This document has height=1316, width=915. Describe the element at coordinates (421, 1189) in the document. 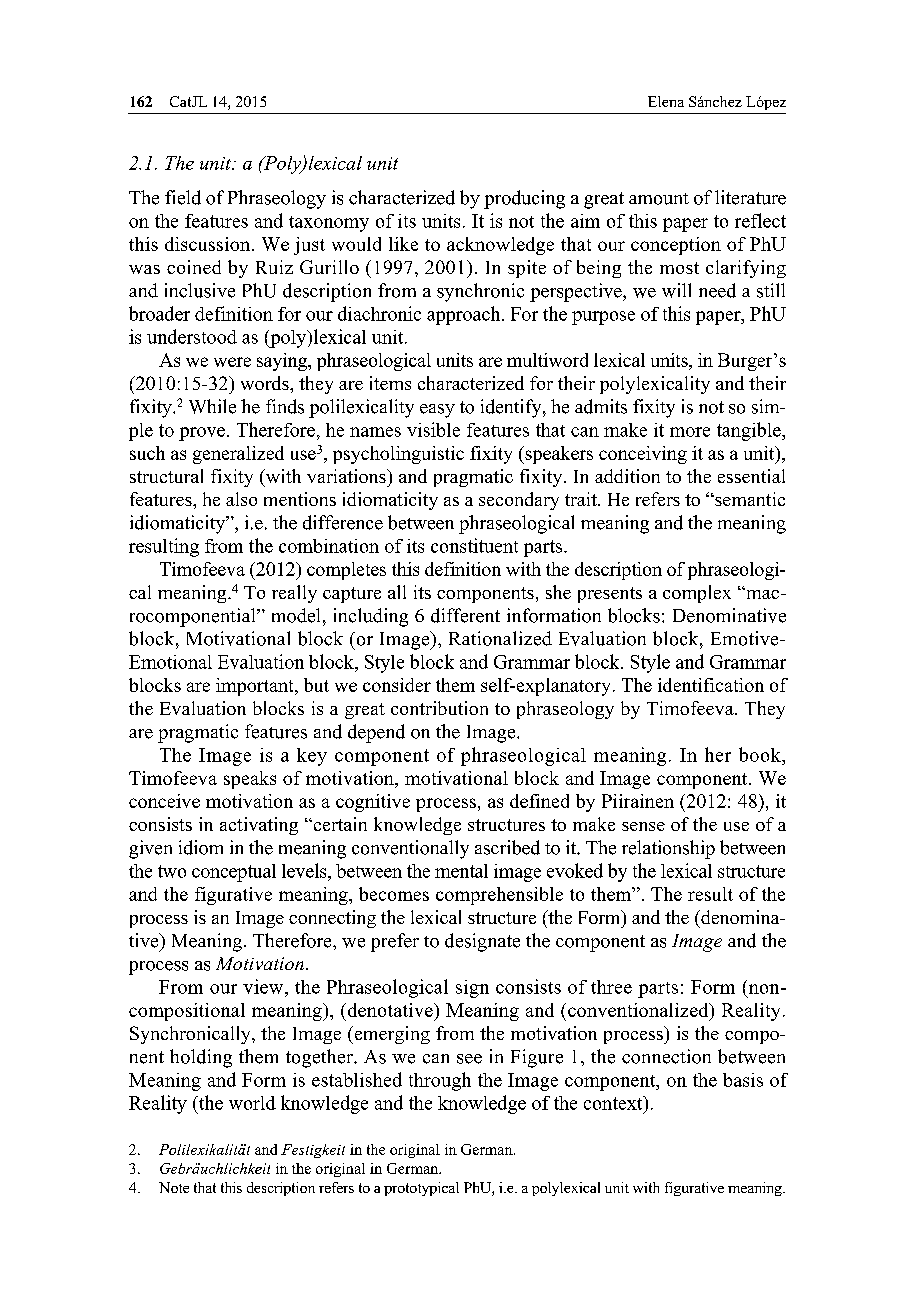

I see `prototypical` at that location.
